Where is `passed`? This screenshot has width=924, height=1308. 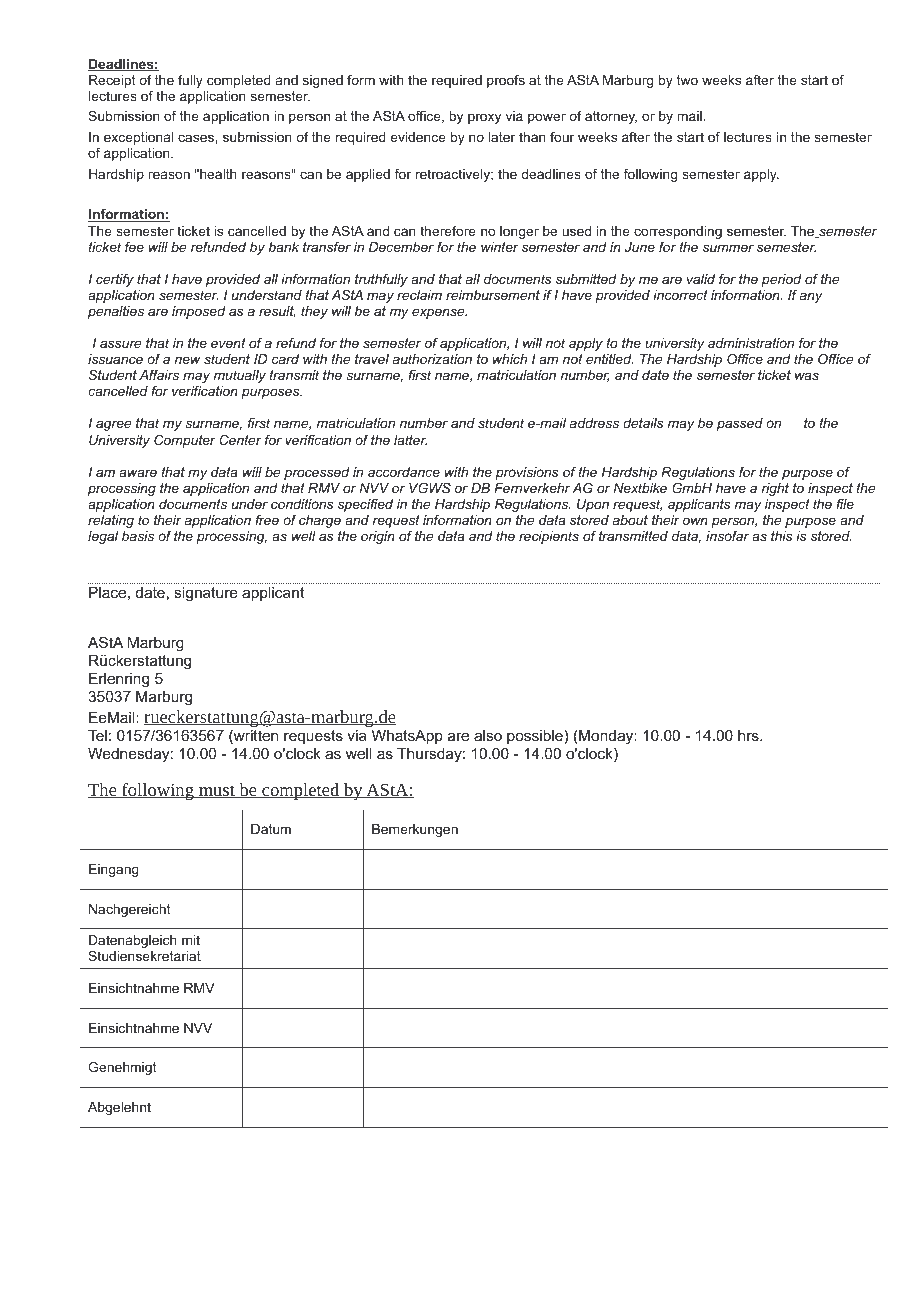
passed is located at coordinates (740, 424).
